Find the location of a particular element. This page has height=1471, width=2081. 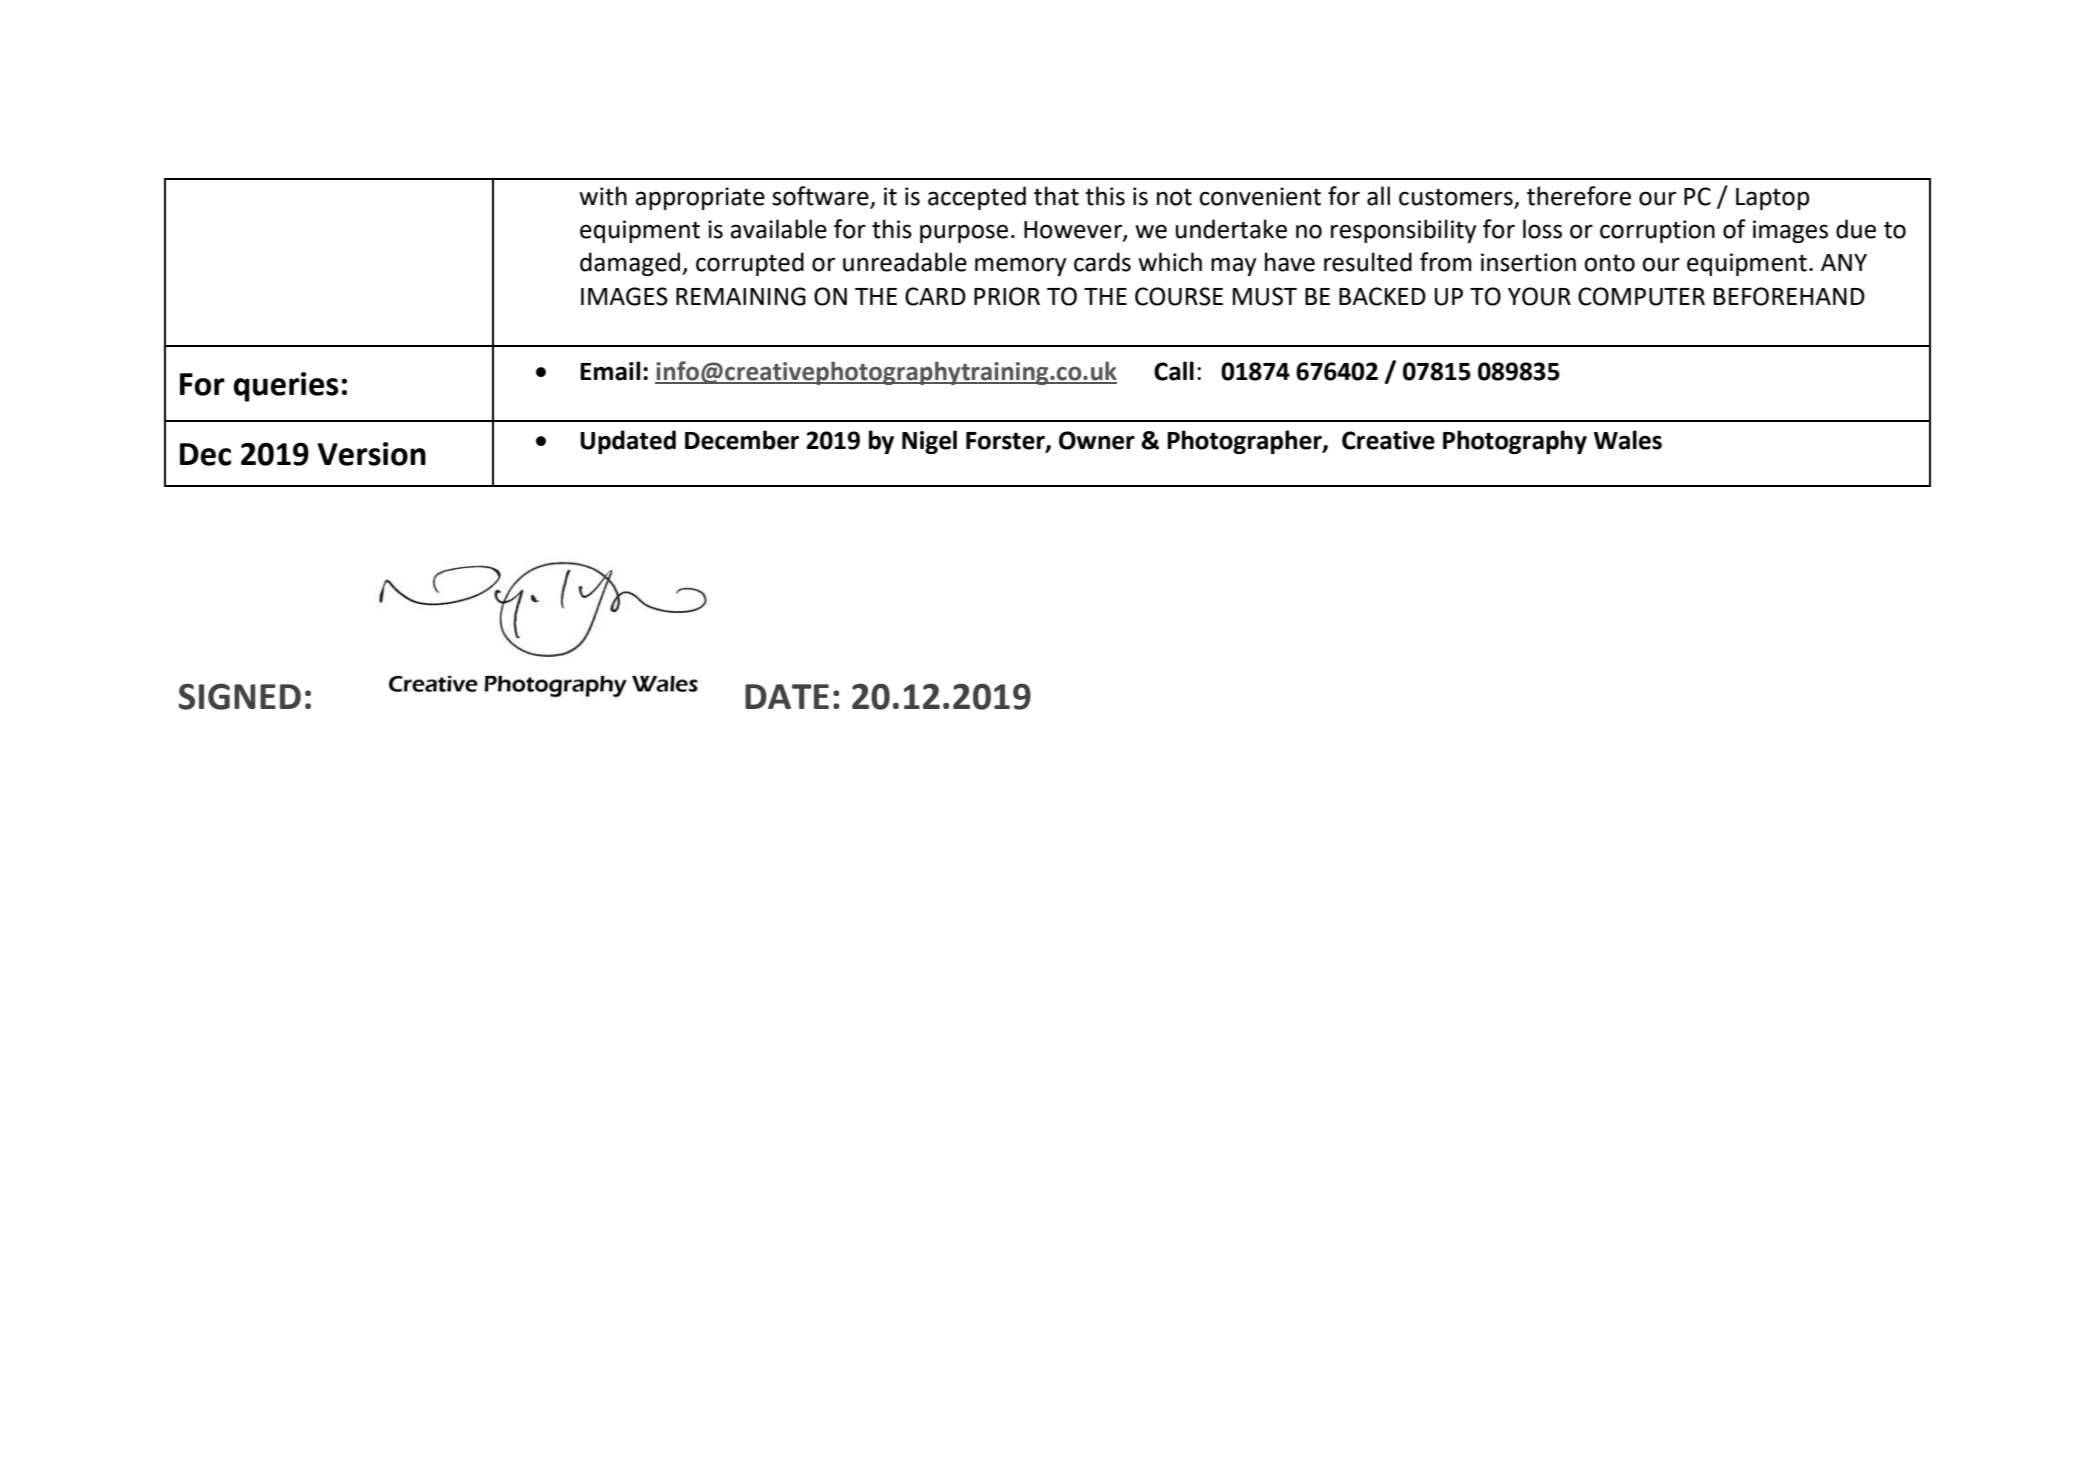

December is located at coordinates (742, 440).
